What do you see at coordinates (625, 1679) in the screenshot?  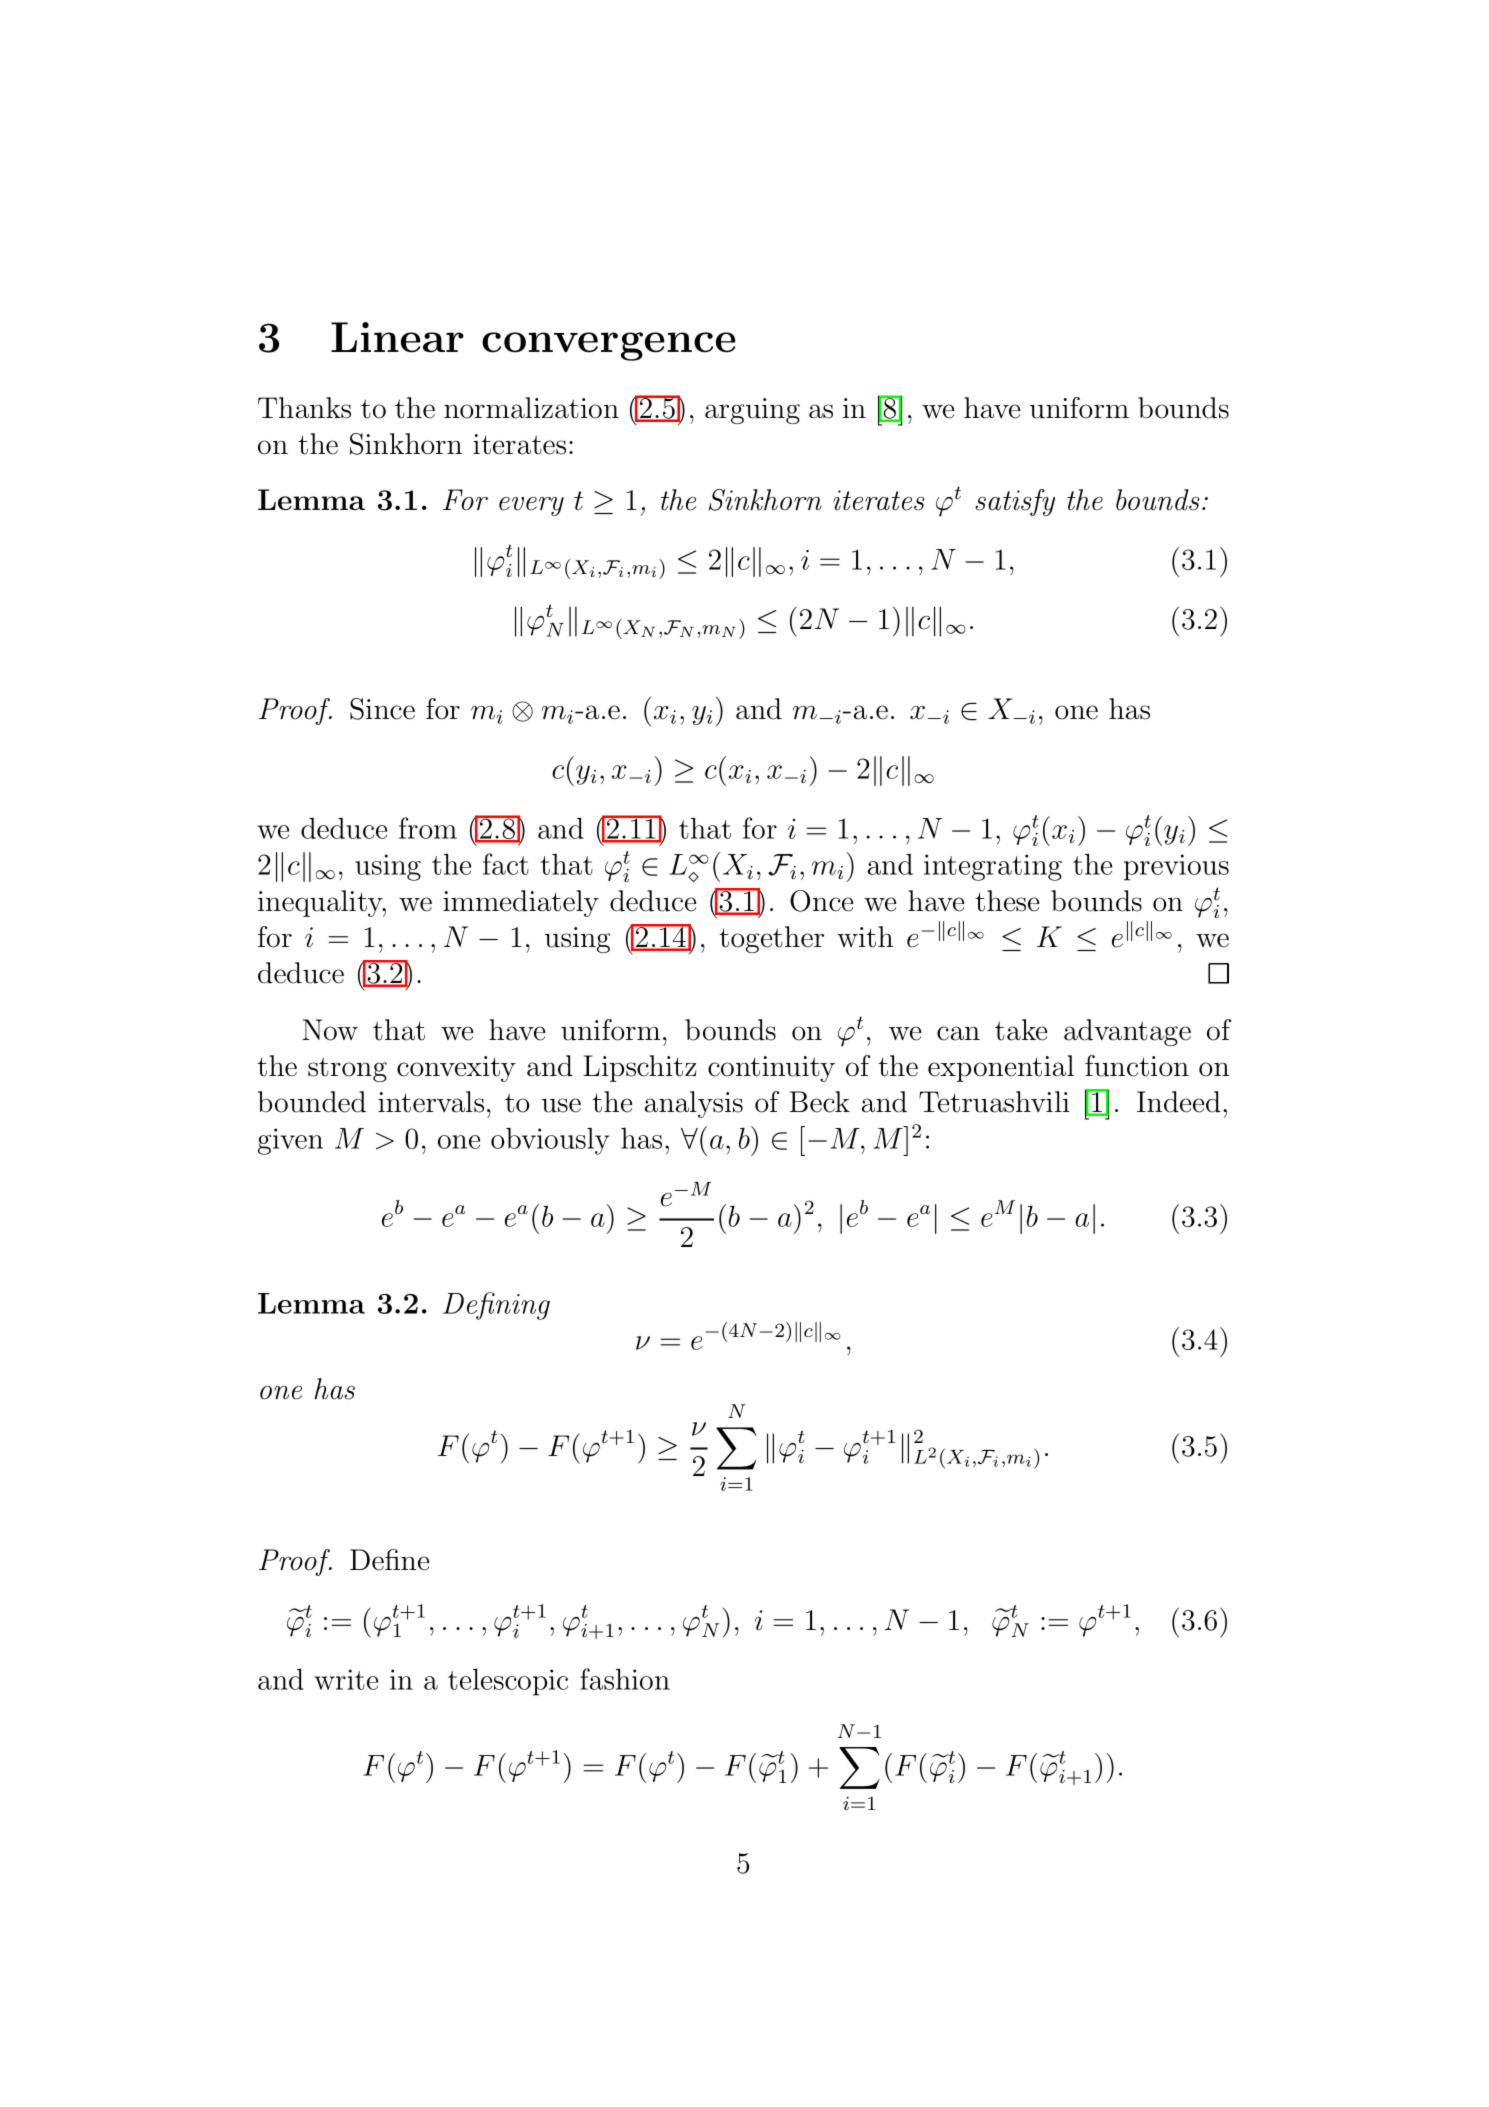 I see `fashion` at bounding box center [625, 1679].
